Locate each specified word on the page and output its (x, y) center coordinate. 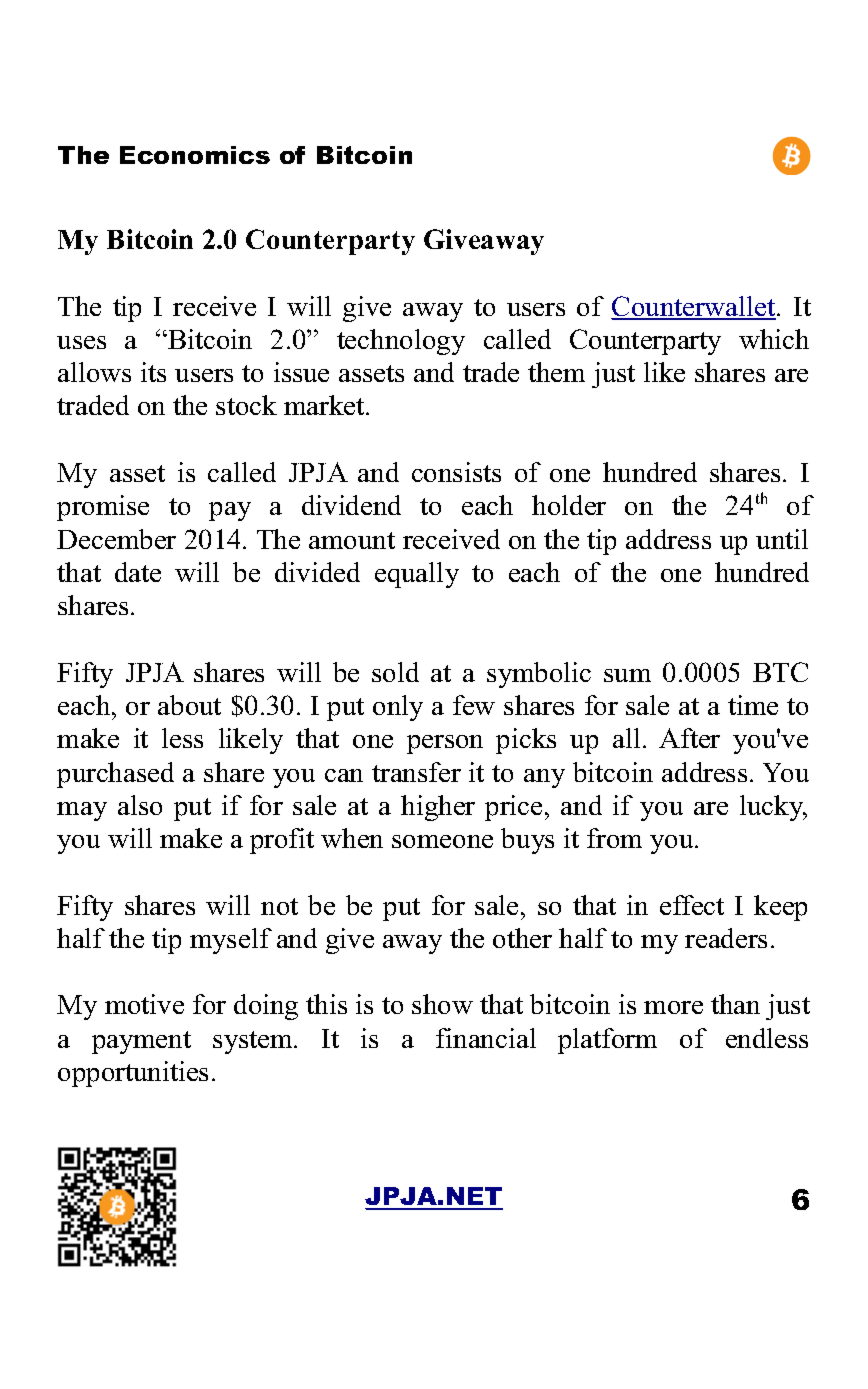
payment (141, 1042)
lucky (773, 808)
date (138, 572)
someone (442, 841)
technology (401, 342)
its (153, 372)
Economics (195, 155)
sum (627, 675)
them (556, 372)
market (325, 405)
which (774, 339)
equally (417, 575)
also (140, 805)
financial (486, 1038)
